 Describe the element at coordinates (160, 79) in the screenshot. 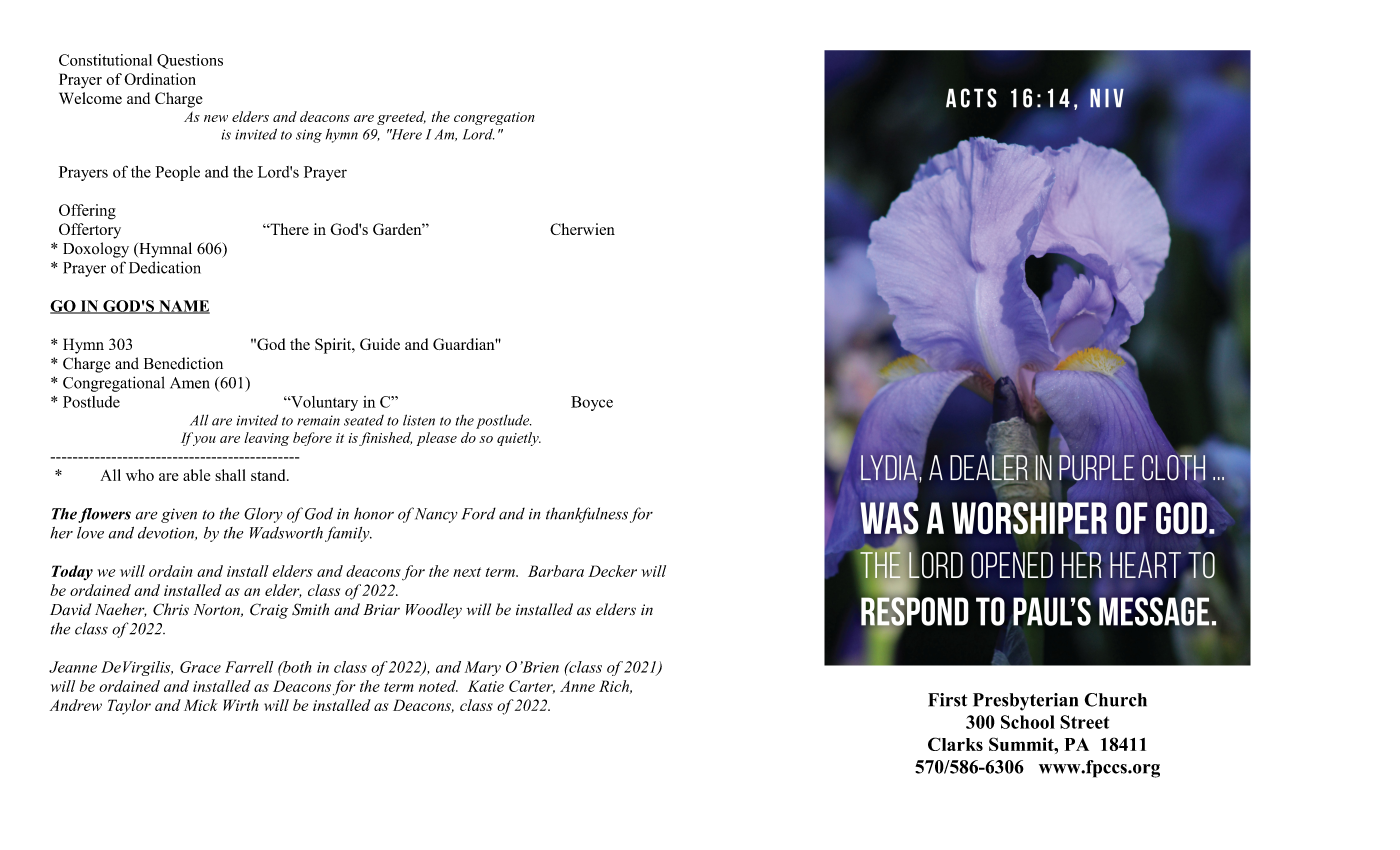

I see `Ordination` at that location.
